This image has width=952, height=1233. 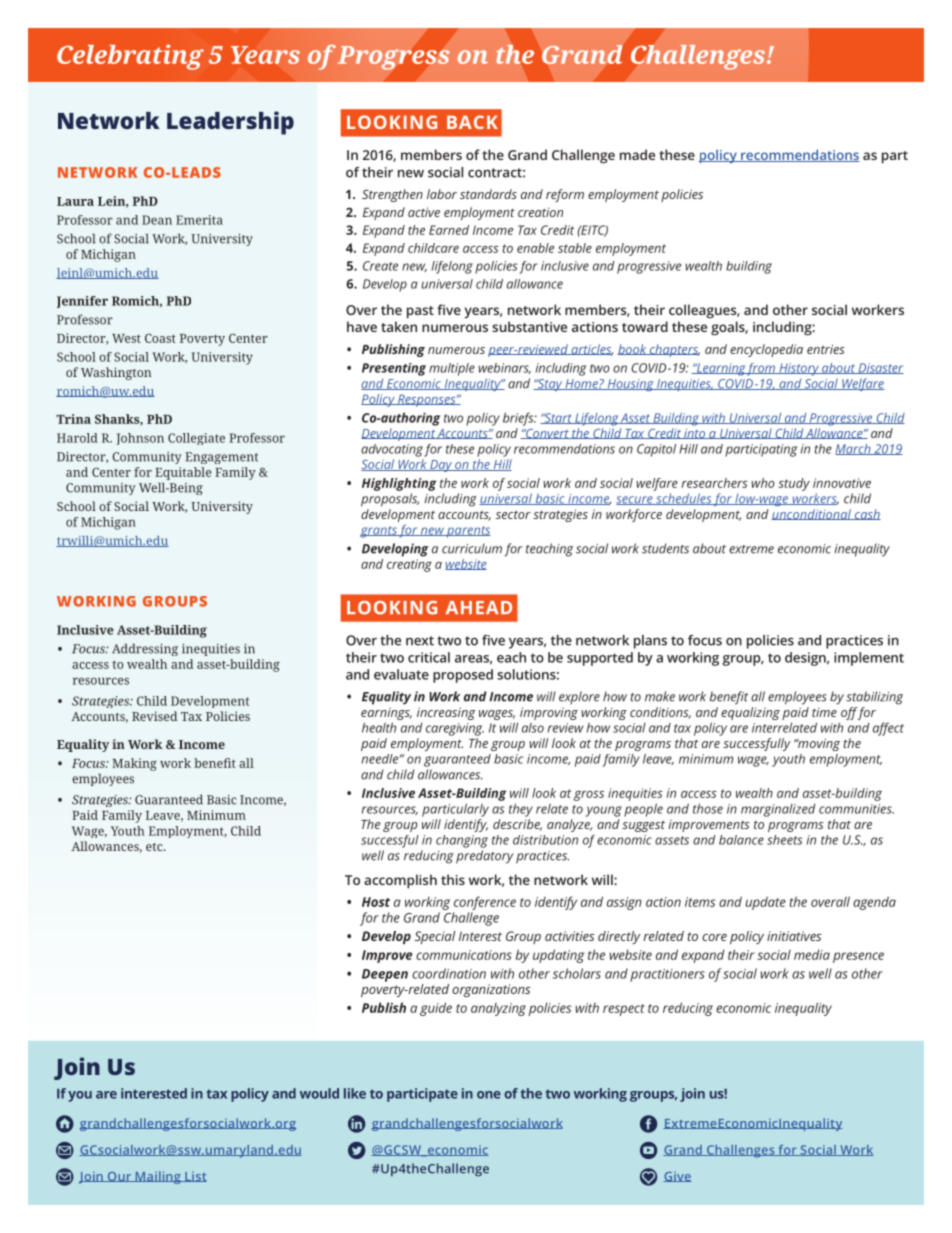 I want to click on marginalized, so click(x=778, y=810).
